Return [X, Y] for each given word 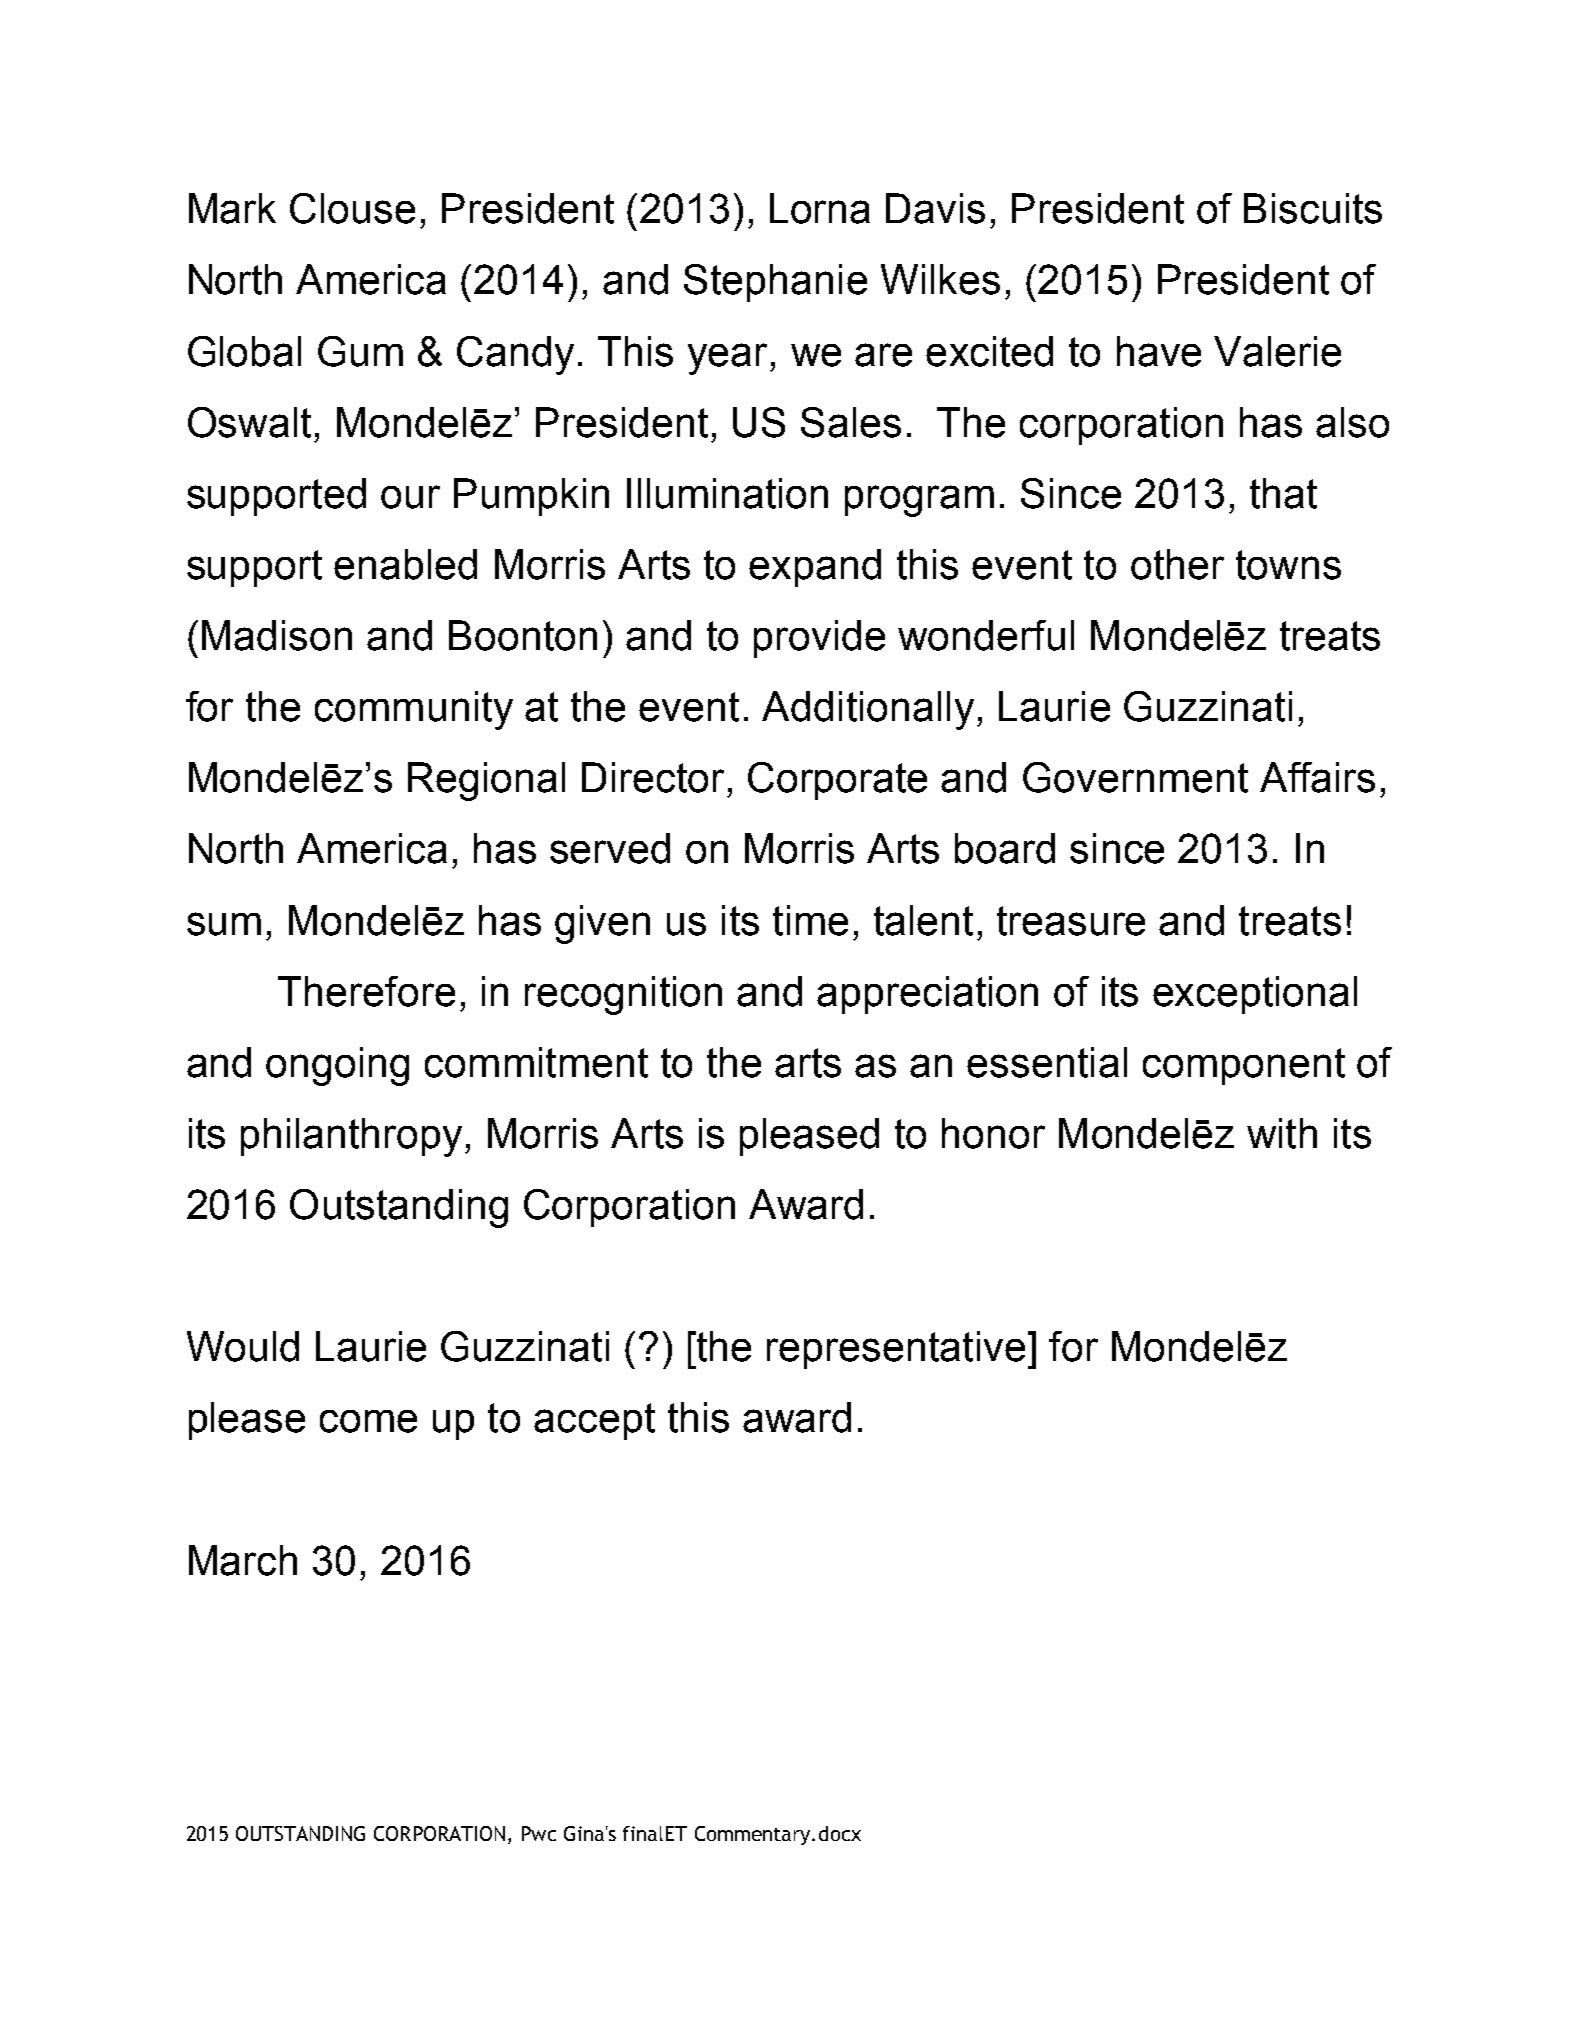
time [810, 920]
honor [993, 1133]
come [368, 1421]
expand [815, 568]
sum [224, 924]
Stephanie [775, 283]
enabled [405, 564]
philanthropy [351, 1137]
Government [1135, 777]
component [1244, 1066]
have [1159, 351]
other [1177, 564]
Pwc [539, 1833]
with [1282, 1133]
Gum [360, 351]
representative [896, 1350]
